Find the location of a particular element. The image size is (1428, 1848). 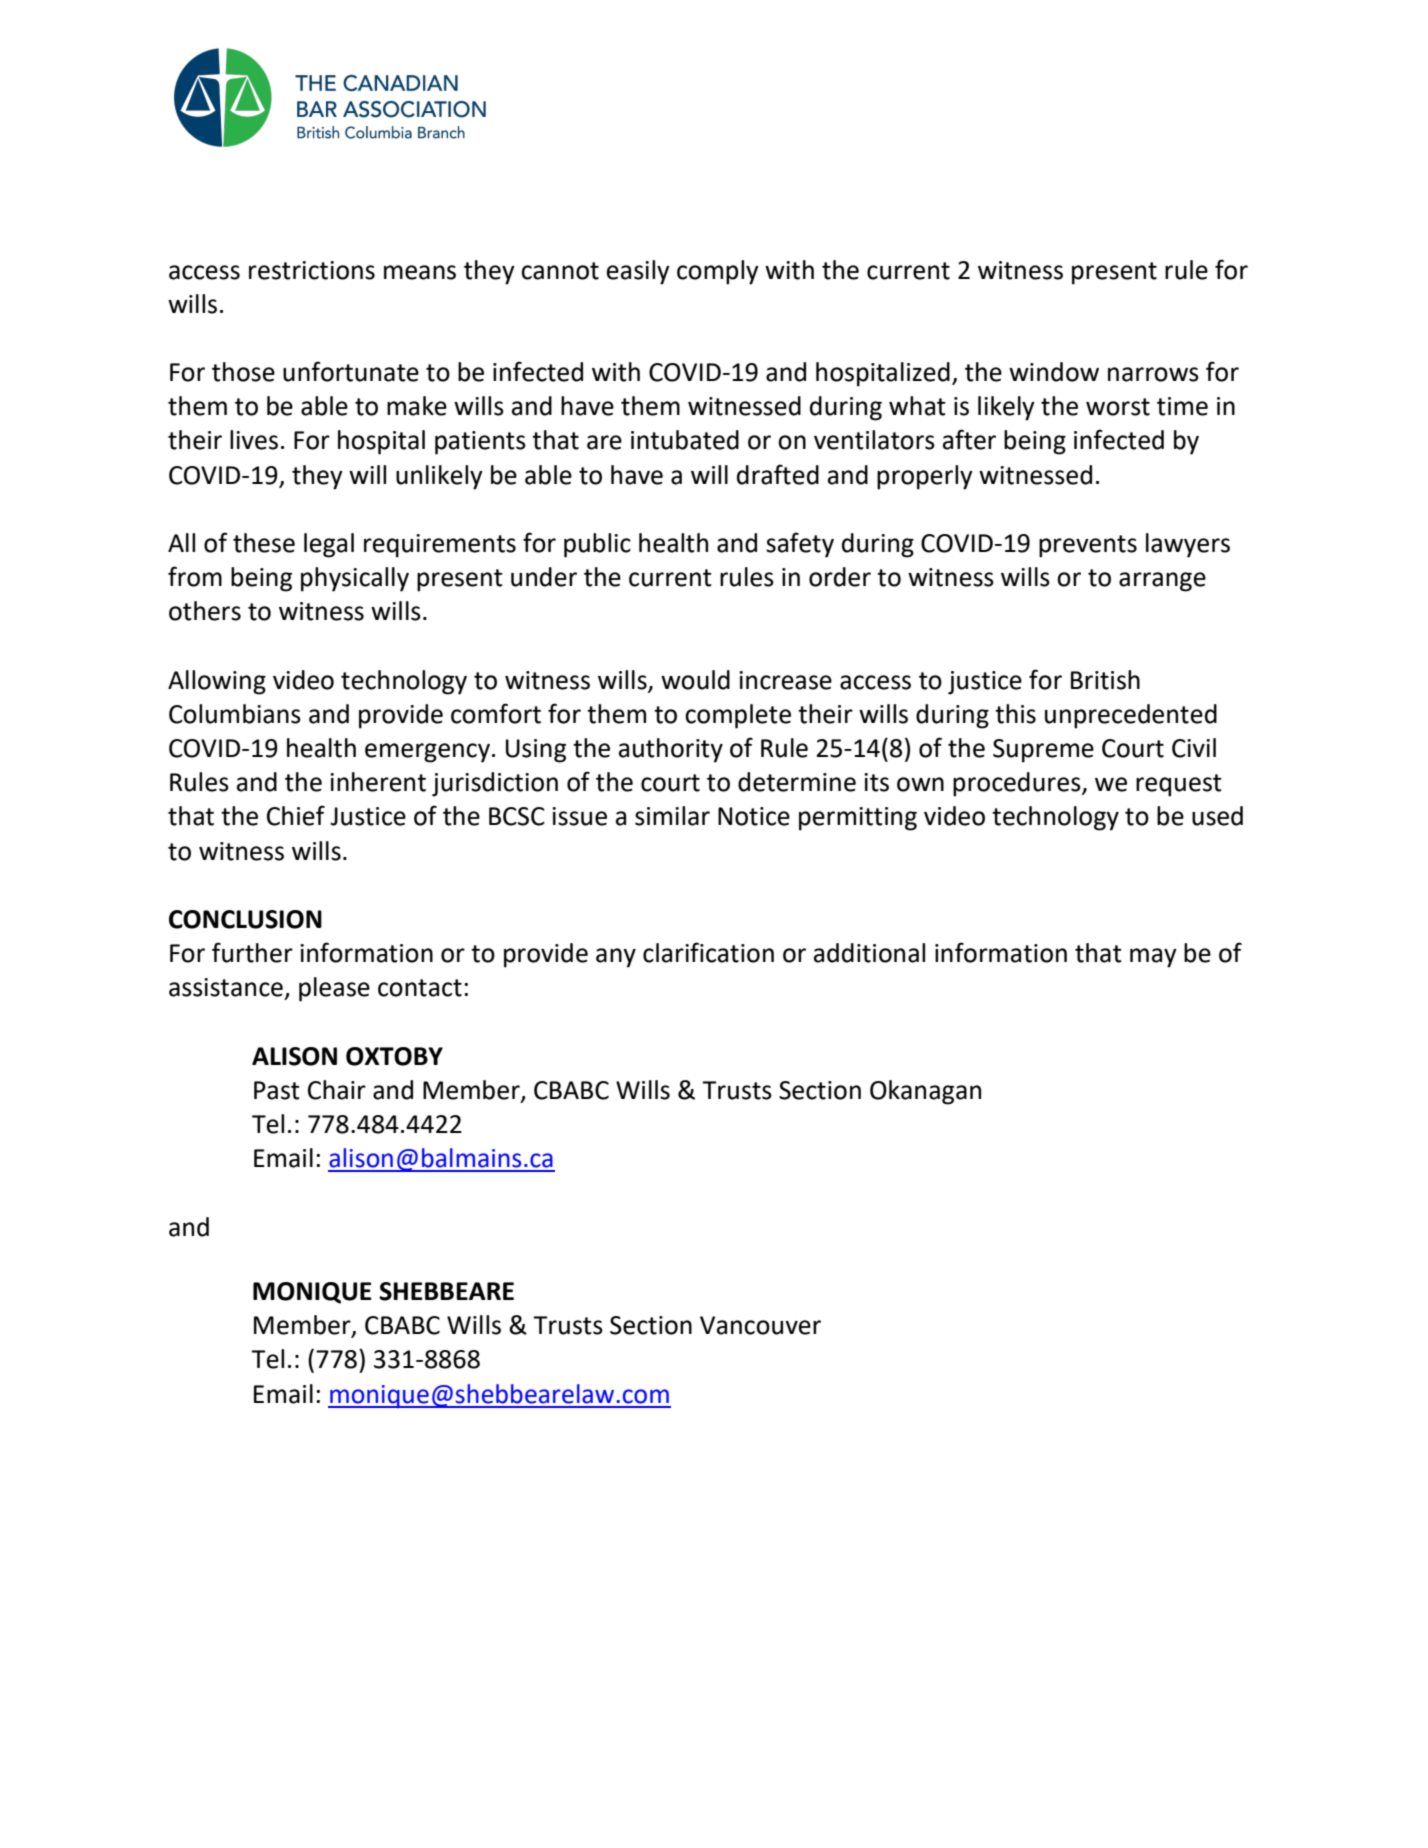

clarification is located at coordinates (708, 952).
